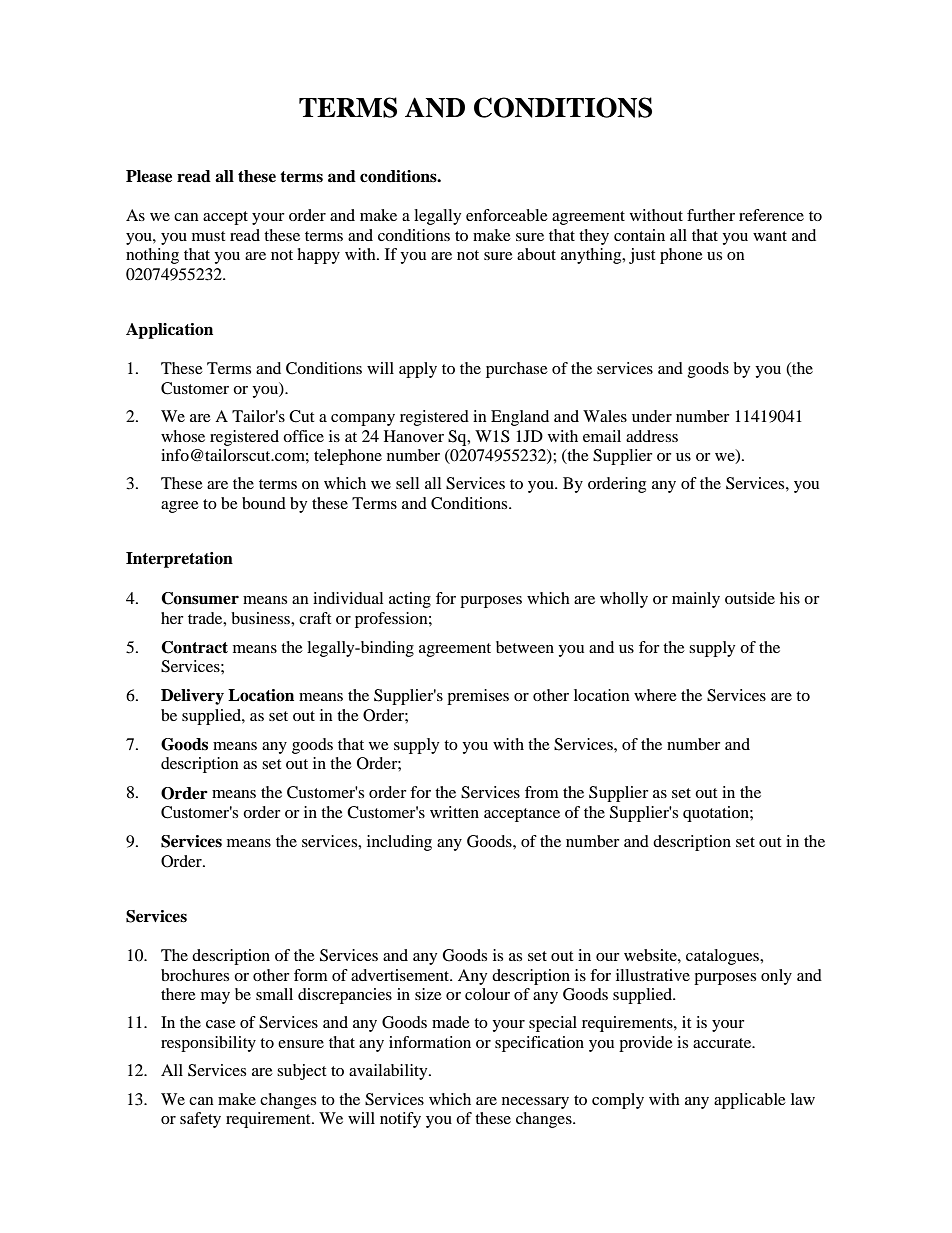 This image has width=952, height=1233. What do you see at coordinates (711, 215) in the image?
I see `further` at bounding box center [711, 215].
